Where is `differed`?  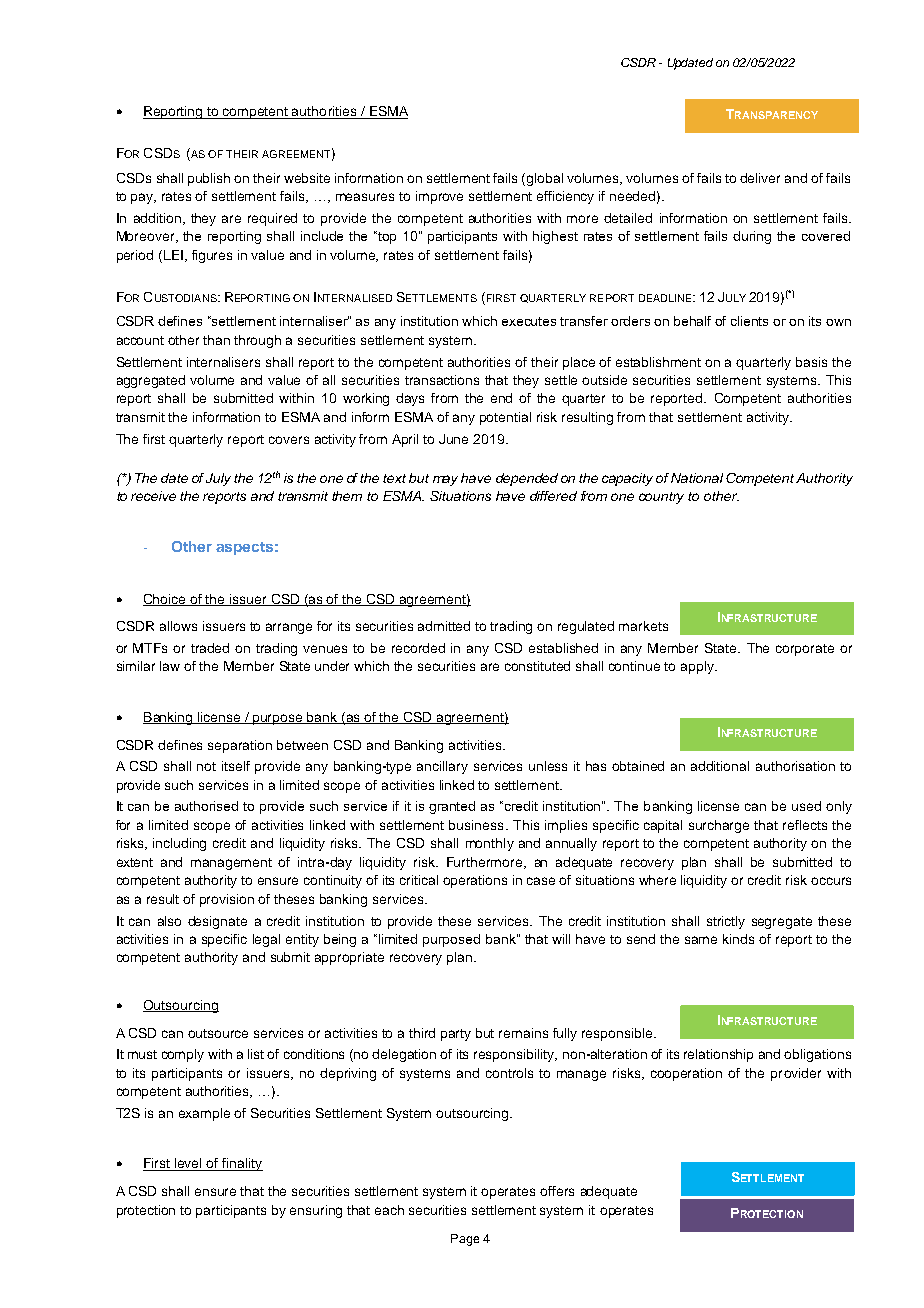 differed is located at coordinates (553, 496).
